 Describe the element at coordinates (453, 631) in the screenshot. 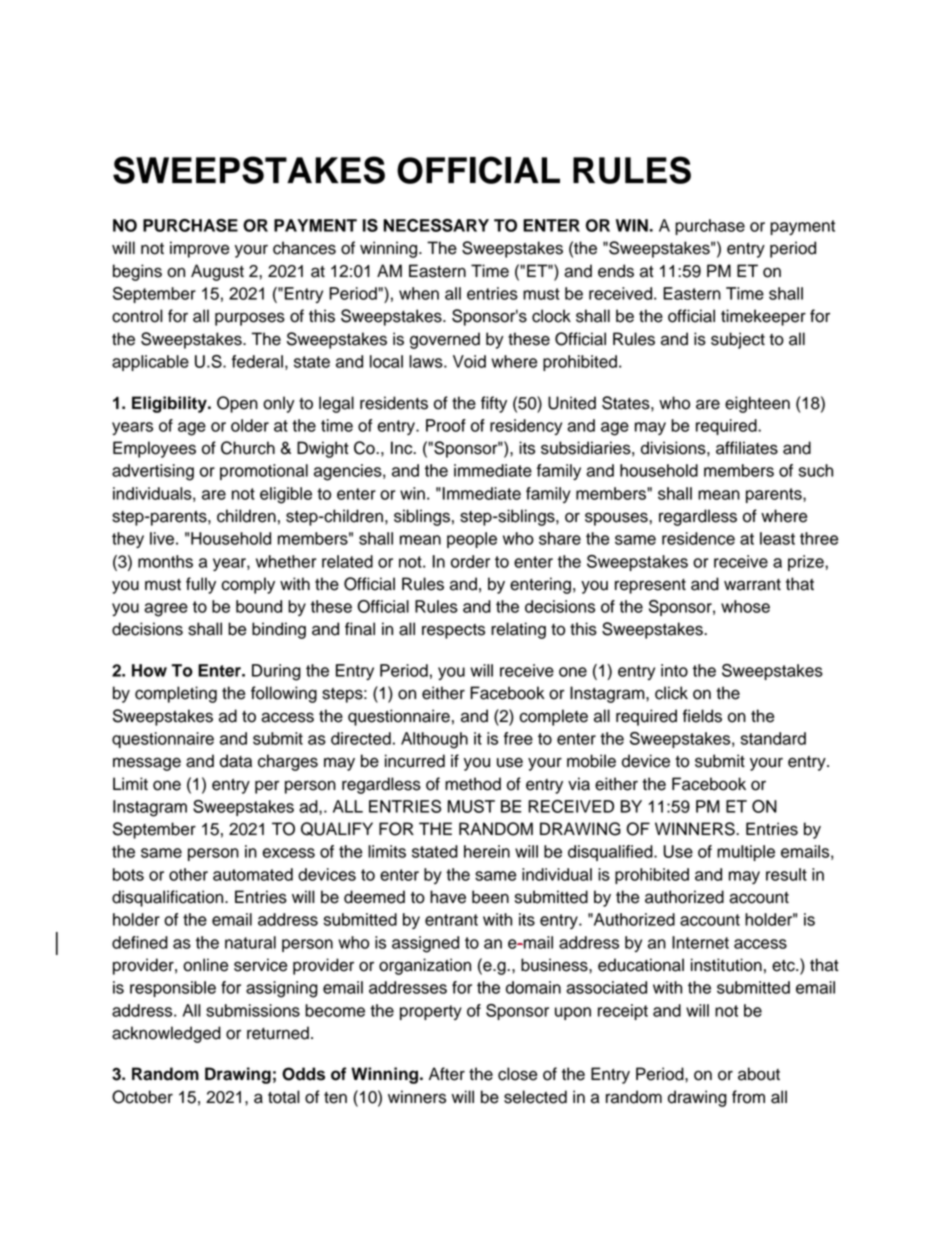

I see `respects` at that location.
